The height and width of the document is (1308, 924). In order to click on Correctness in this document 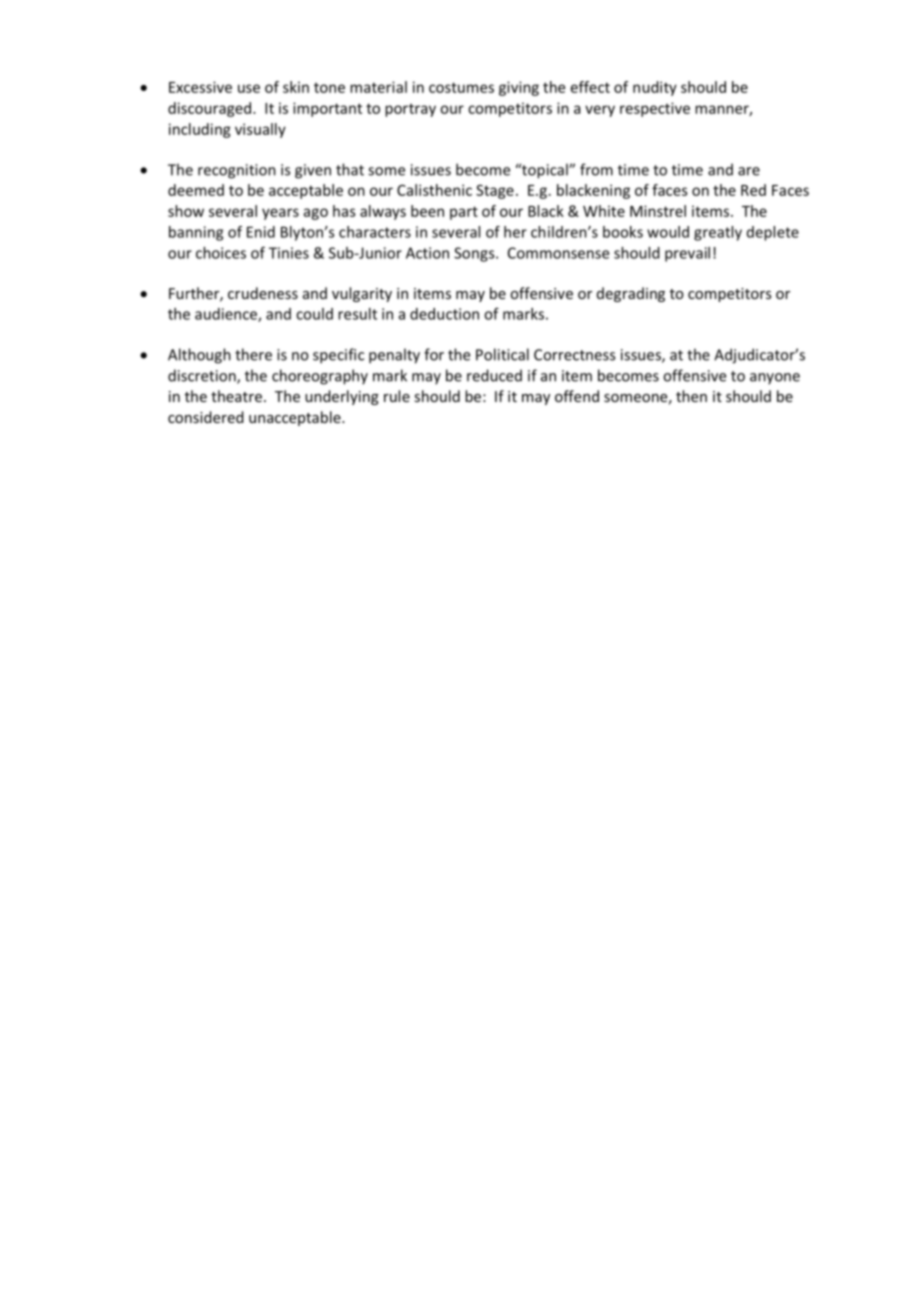, I will do `click(574, 355)`.
